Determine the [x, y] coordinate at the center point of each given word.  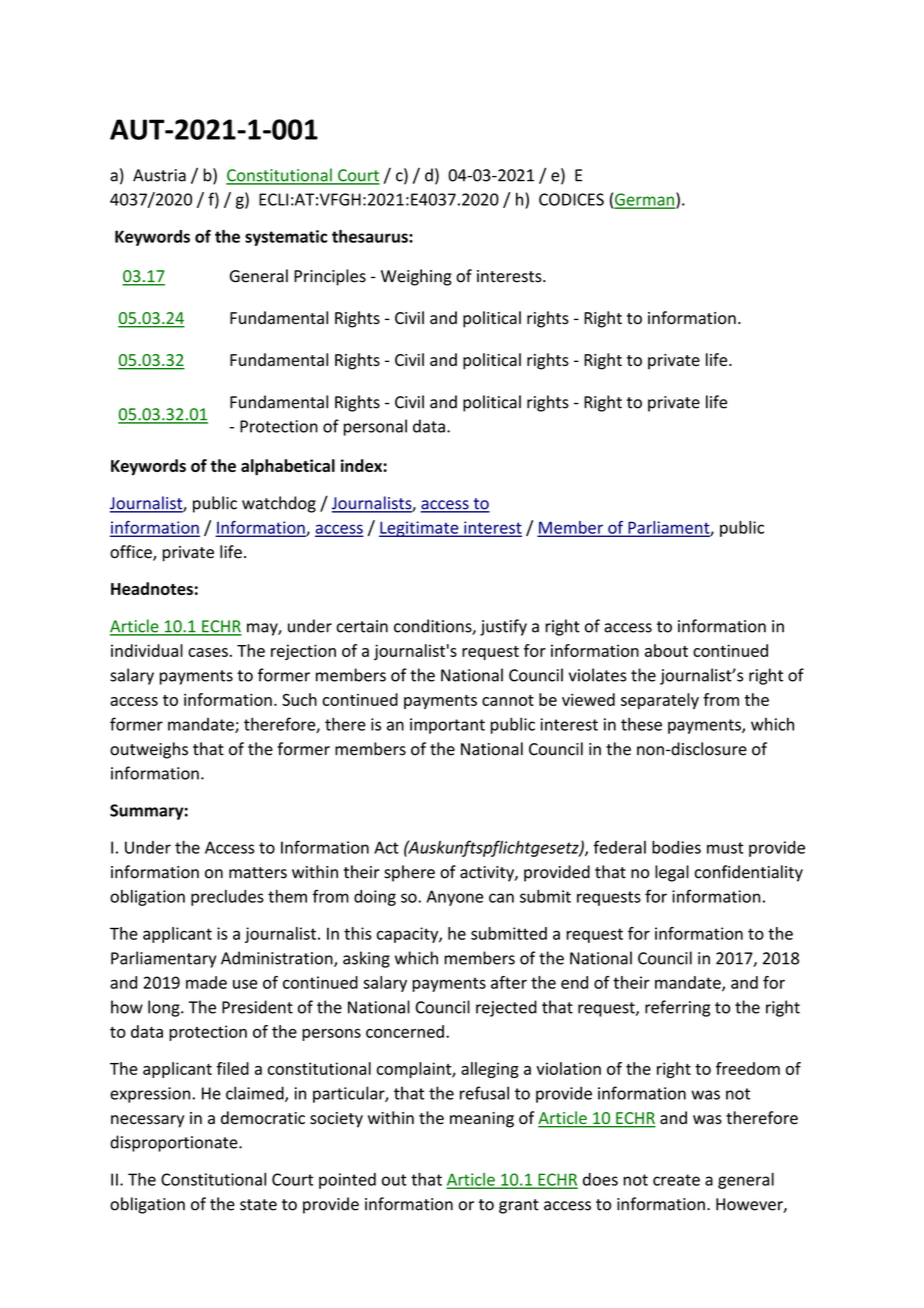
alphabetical [288, 467]
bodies [676, 847]
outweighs [149, 750]
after [509, 982]
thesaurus [371, 236]
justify [503, 627]
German [644, 200]
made [206, 982]
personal [375, 427]
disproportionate [175, 1143]
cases [208, 652]
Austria [159, 175]
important [447, 726]
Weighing [416, 277]
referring [677, 1008]
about [666, 650]
